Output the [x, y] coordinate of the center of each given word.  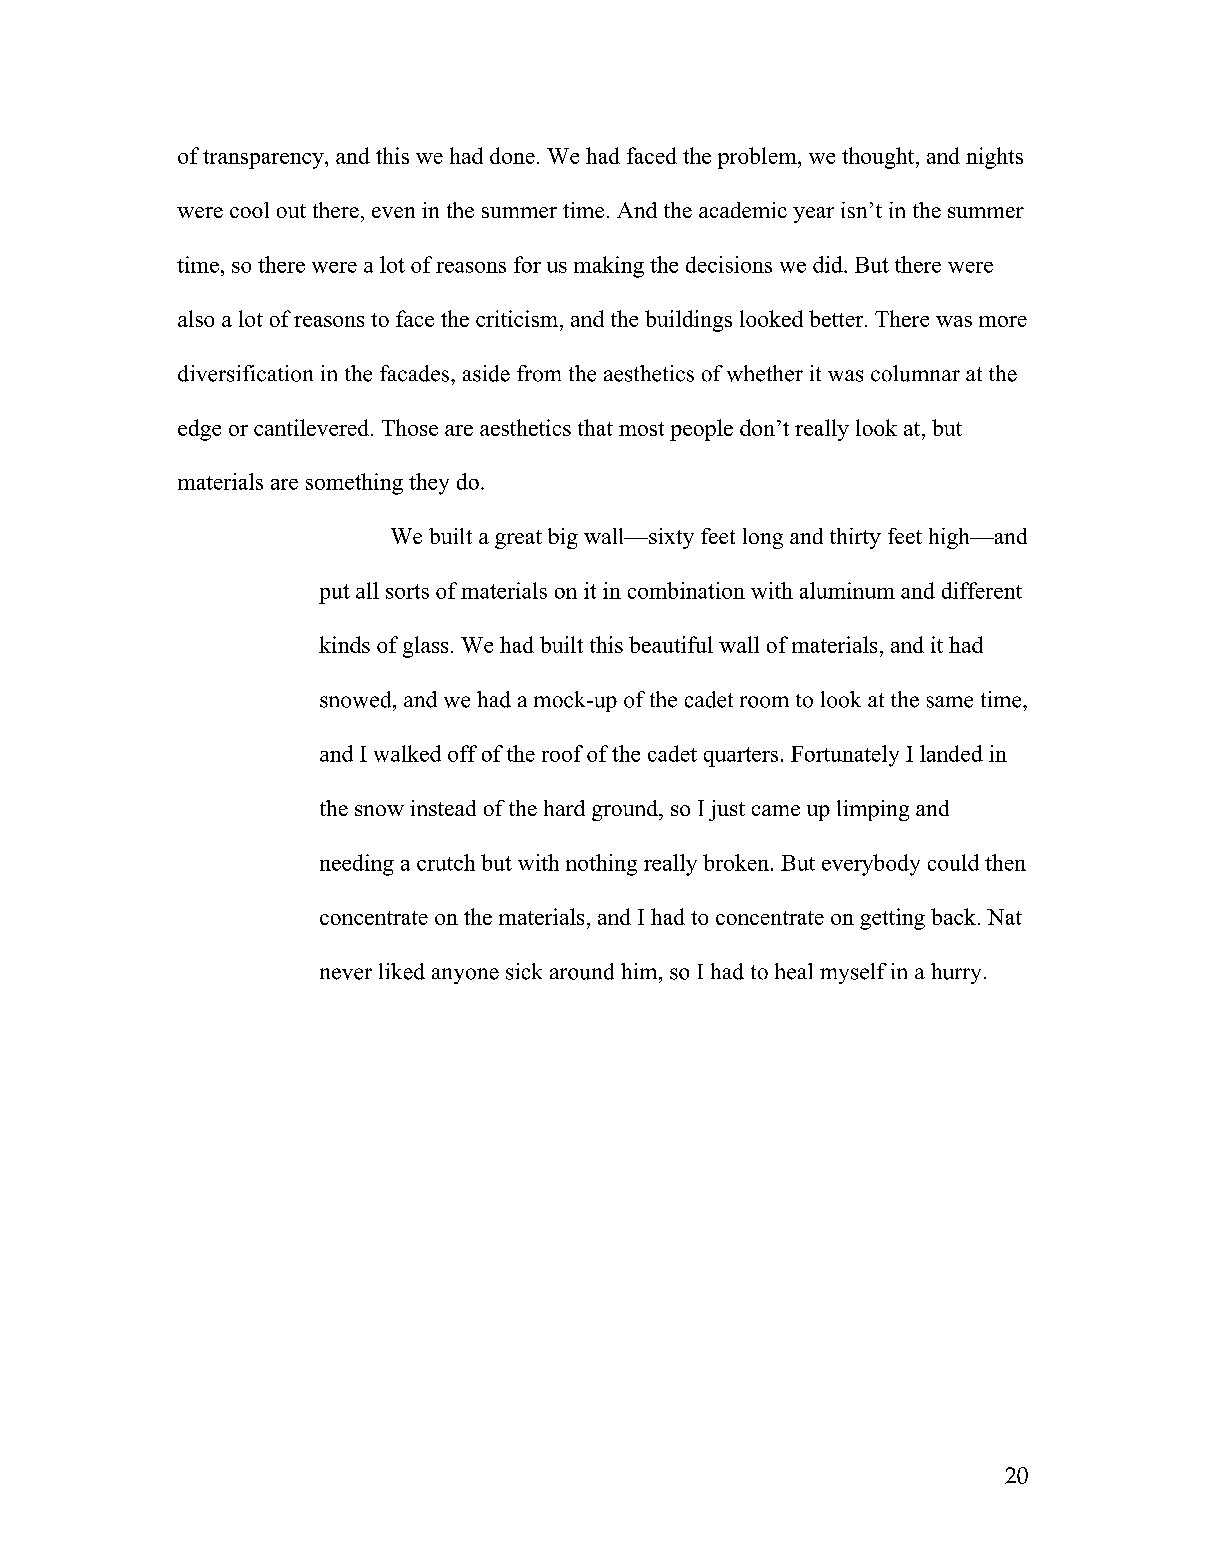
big [563, 538]
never [346, 974]
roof [562, 753]
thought [879, 158]
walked [407, 753]
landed [951, 753]
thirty [855, 538]
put [334, 594]
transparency [264, 159]
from [539, 373]
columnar [915, 373]
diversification [245, 373]
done [512, 155]
